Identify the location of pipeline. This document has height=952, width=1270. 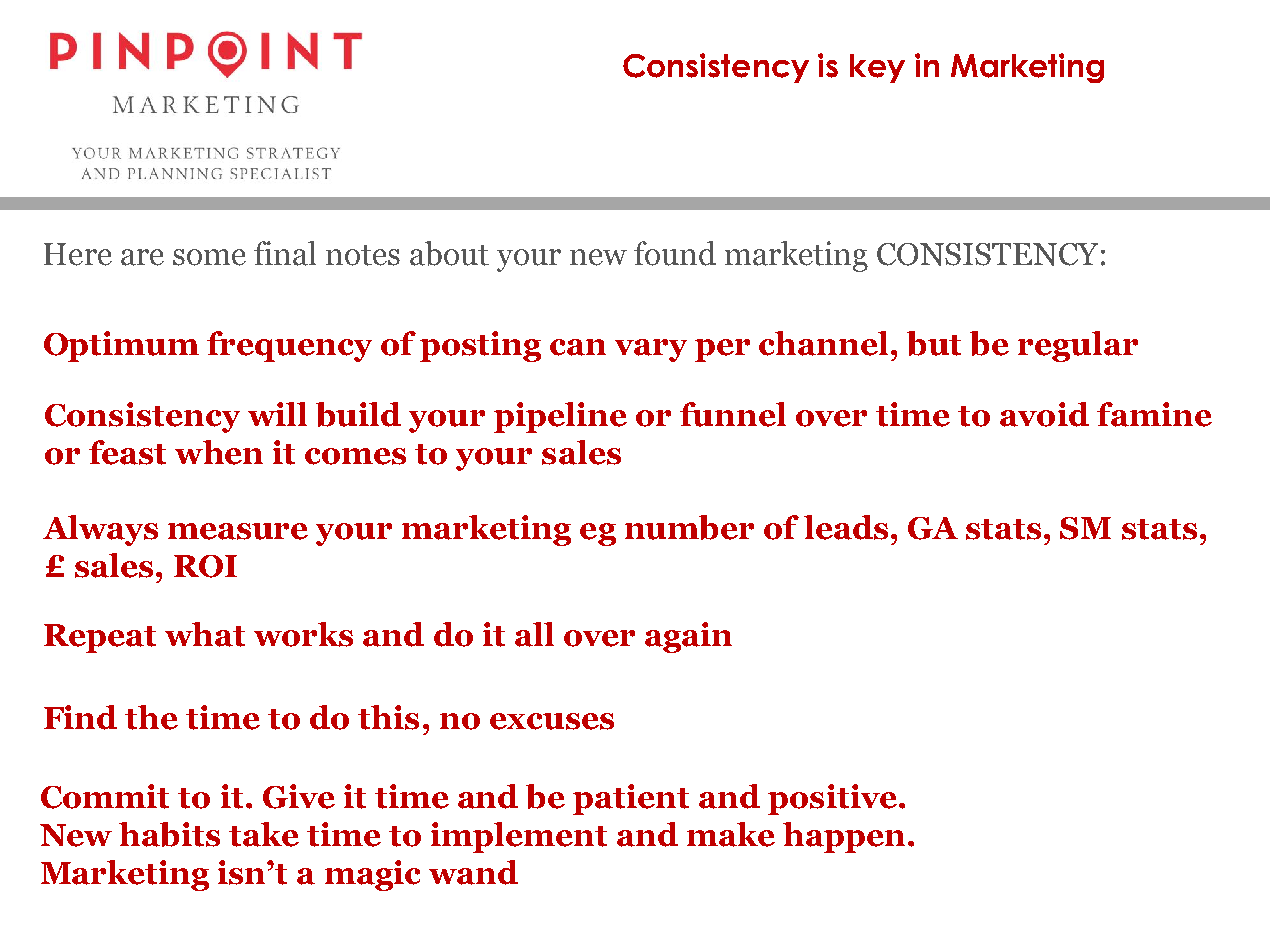
(560, 417).
